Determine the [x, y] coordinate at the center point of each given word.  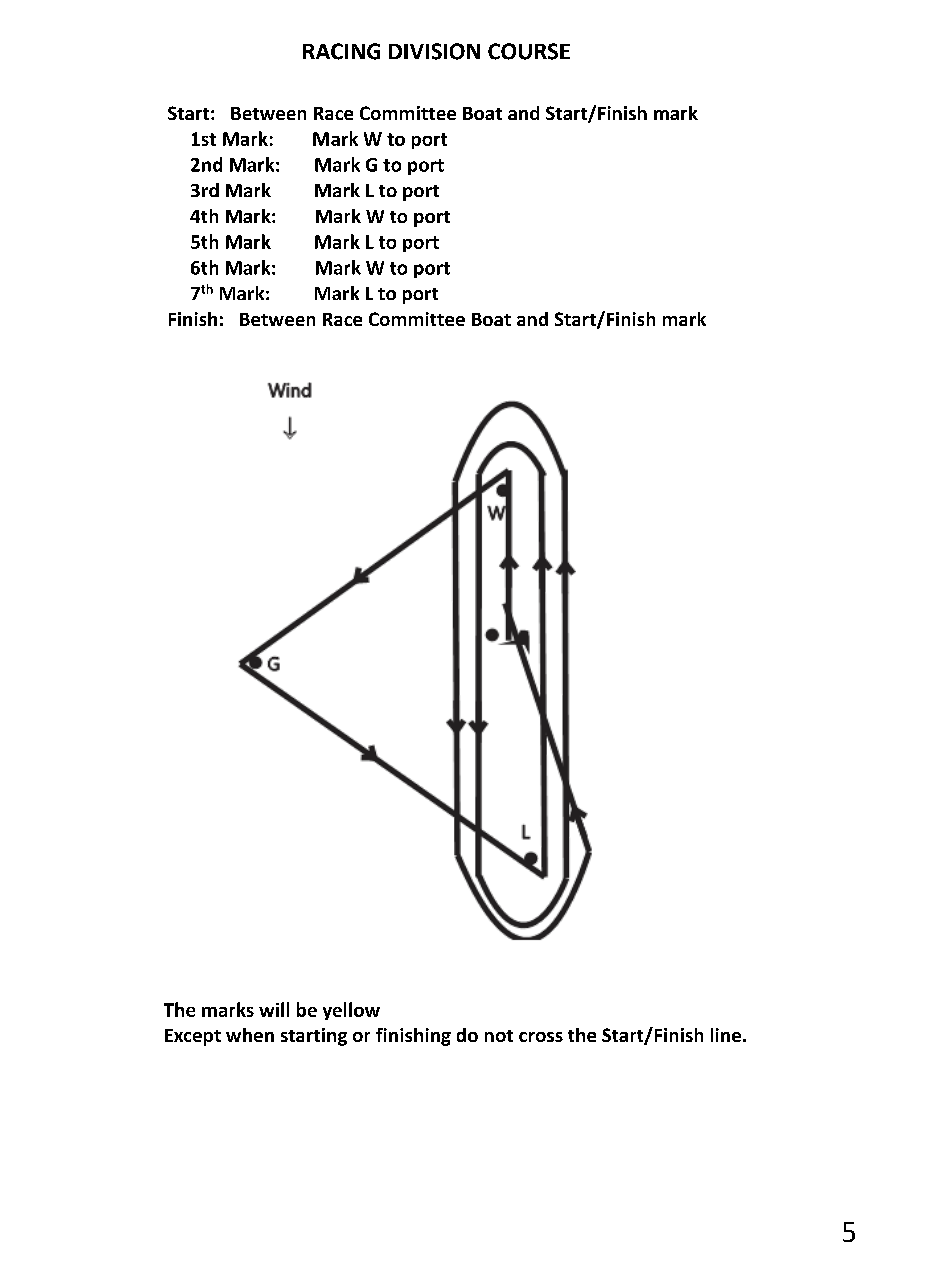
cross [541, 1037]
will [274, 1009]
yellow [351, 1011]
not [499, 1036]
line [726, 1035]
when [250, 1035]
